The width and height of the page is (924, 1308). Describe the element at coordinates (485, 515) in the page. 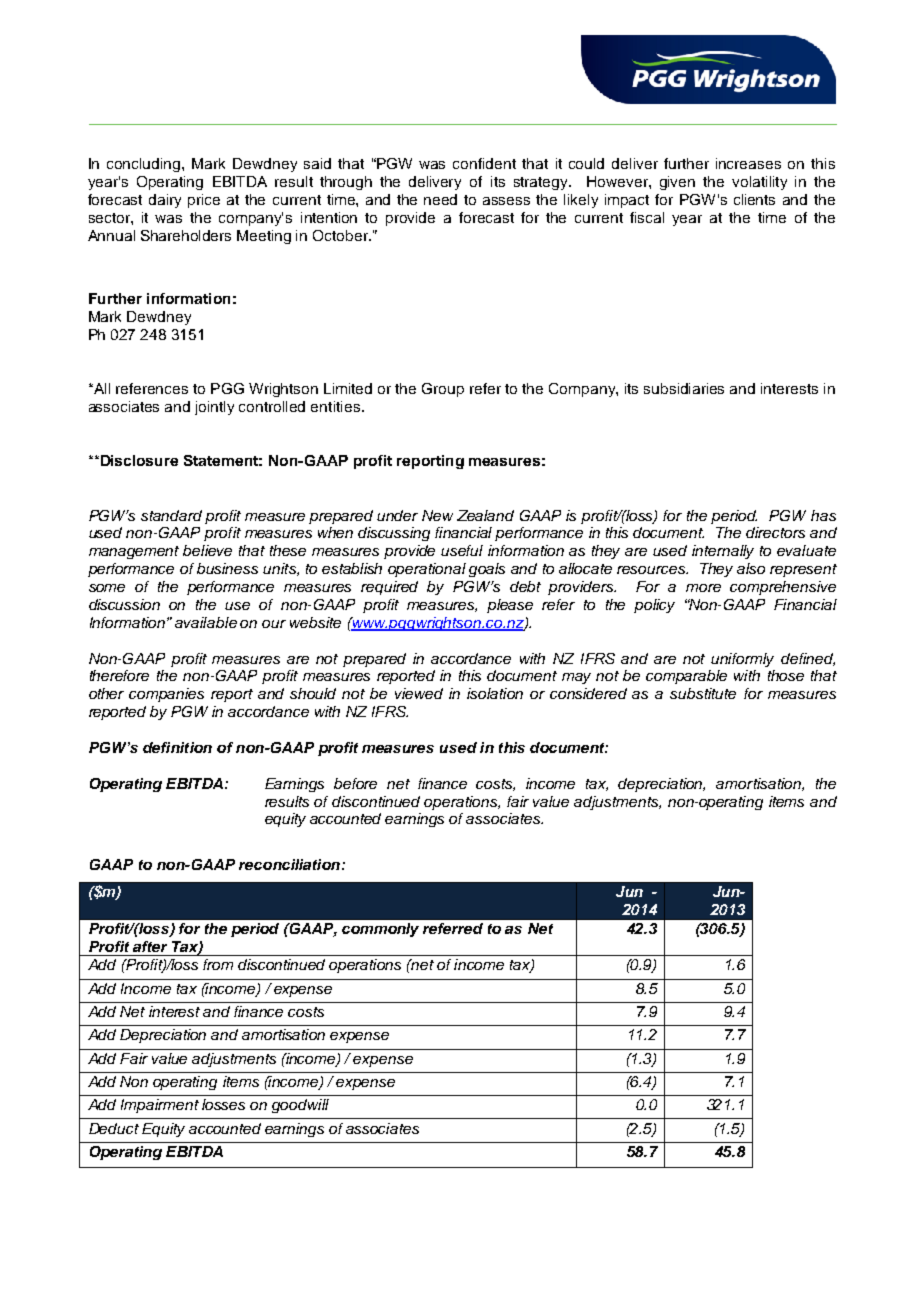

I see `Zealand` at that location.
